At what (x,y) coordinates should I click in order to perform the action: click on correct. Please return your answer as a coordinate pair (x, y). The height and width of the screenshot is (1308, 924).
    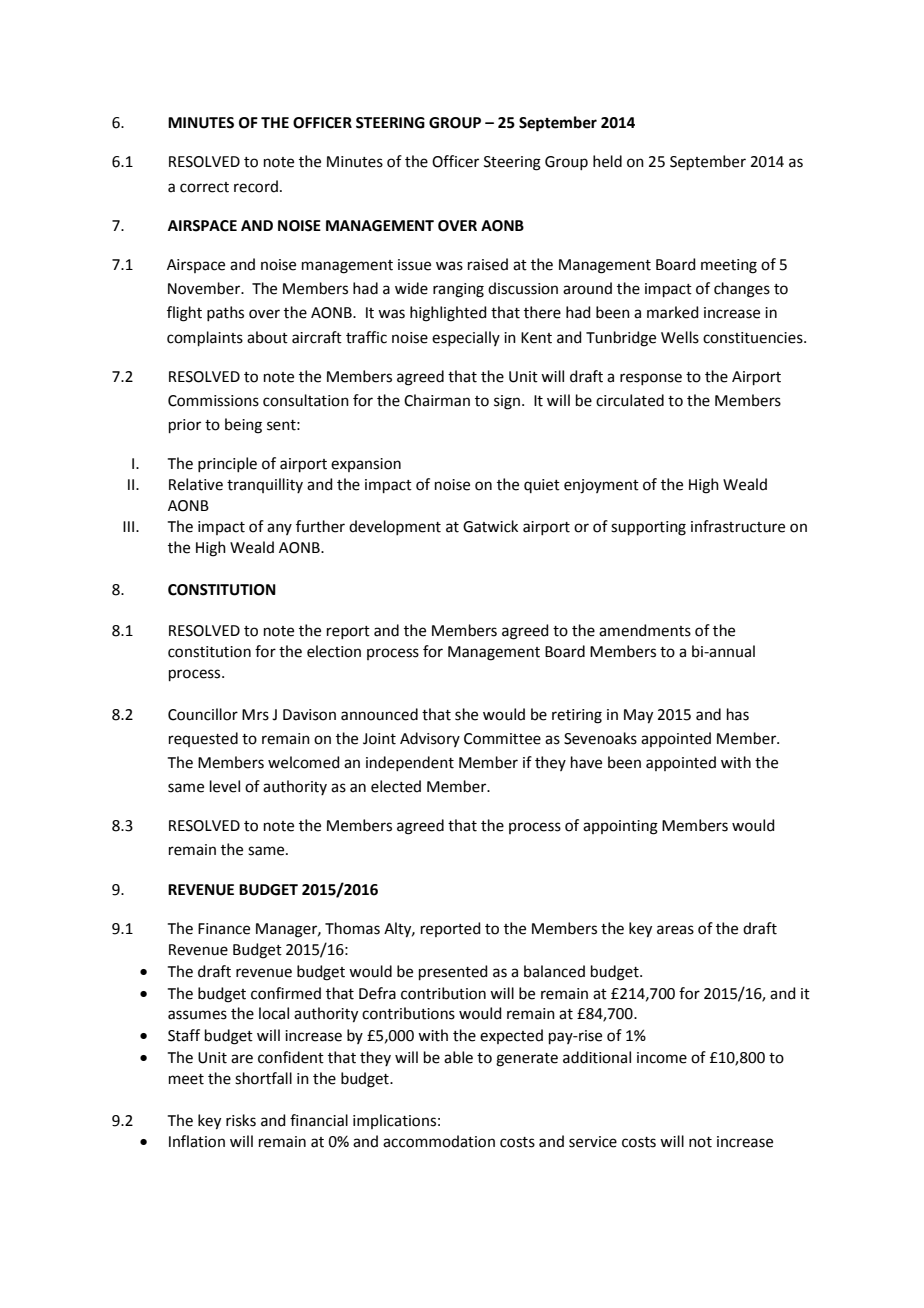
    Looking at the image, I should click on (204, 187).
